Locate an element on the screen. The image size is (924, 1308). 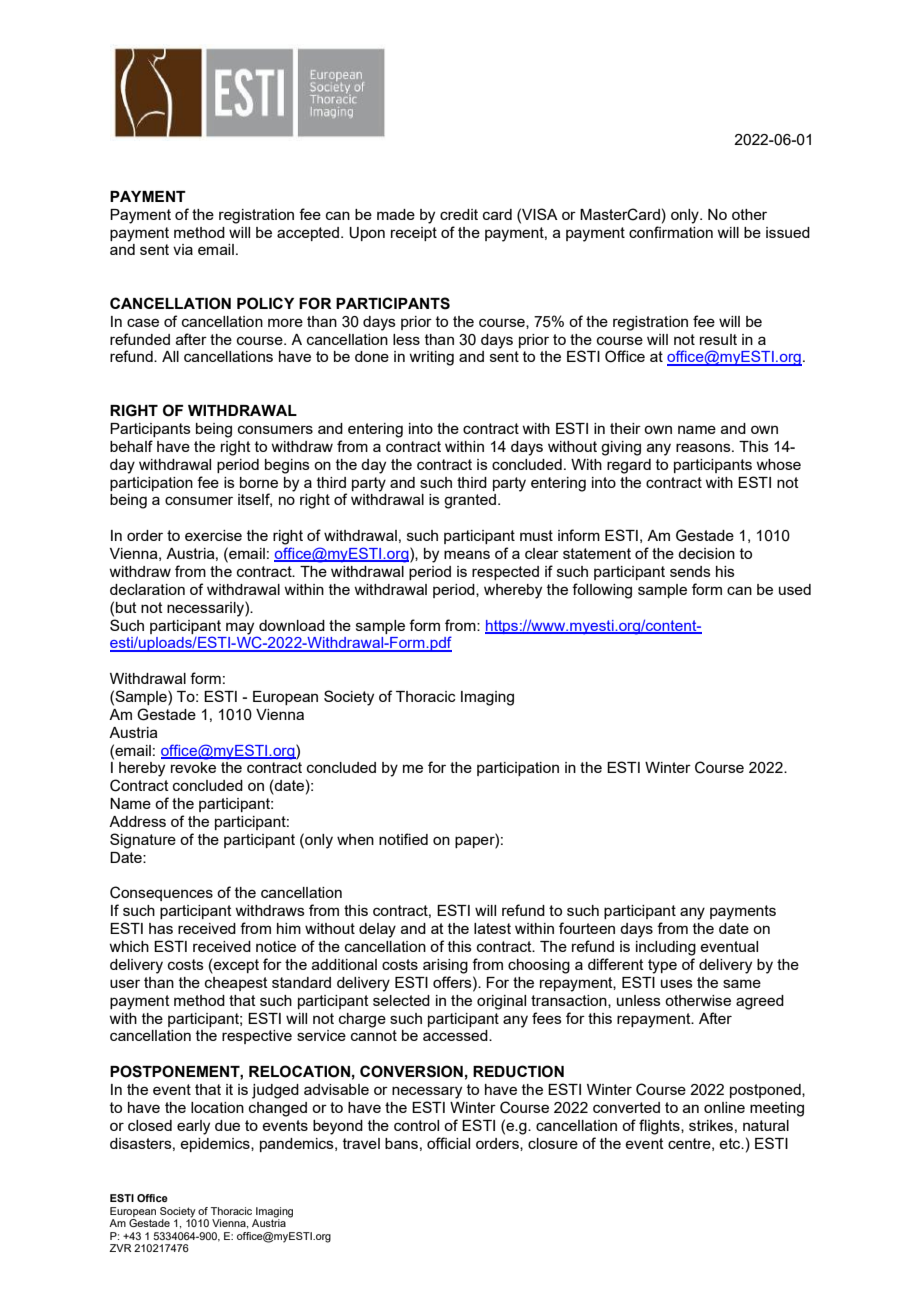
credit is located at coordinates (459, 214).
